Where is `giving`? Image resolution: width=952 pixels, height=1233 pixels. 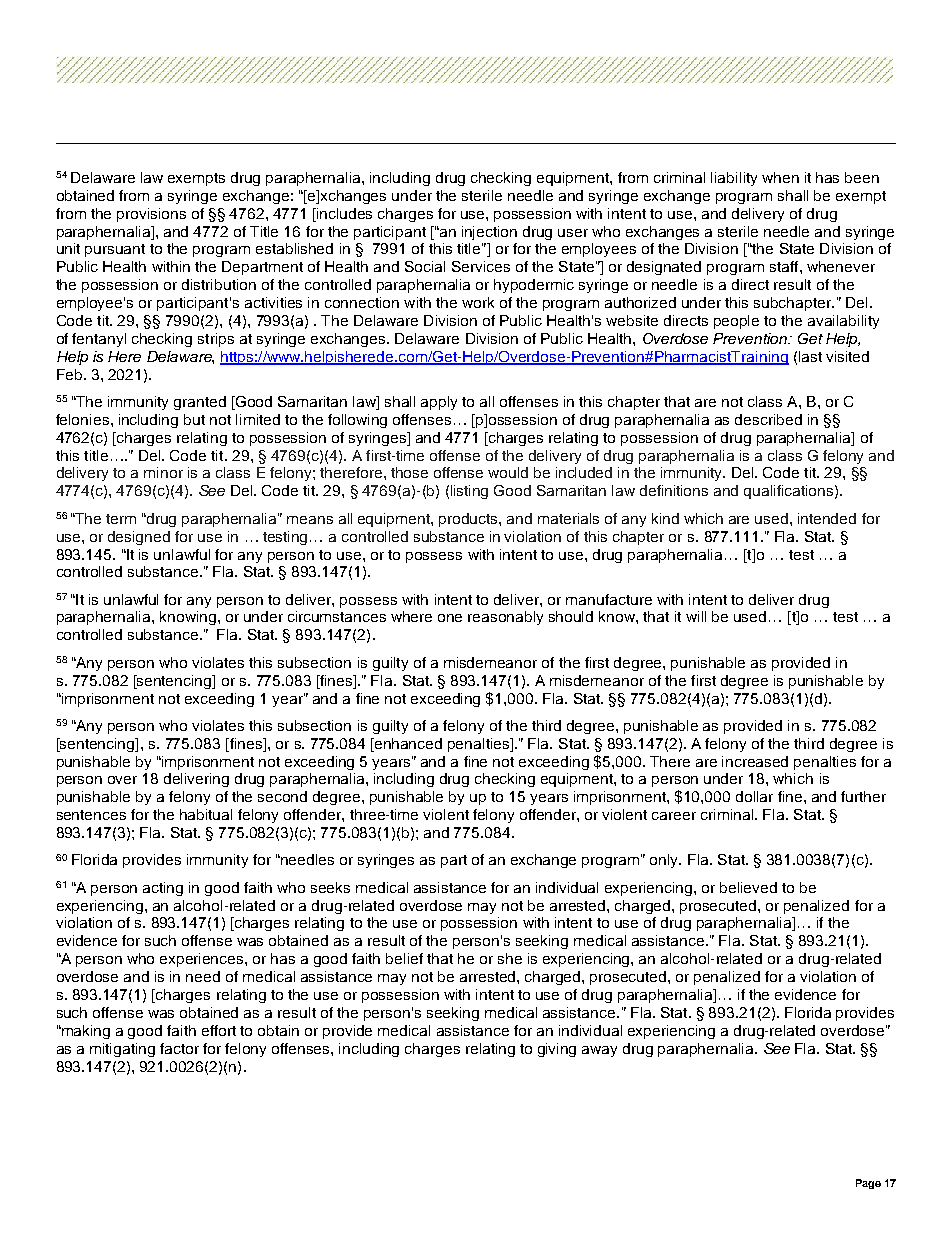
giving is located at coordinates (557, 1050).
